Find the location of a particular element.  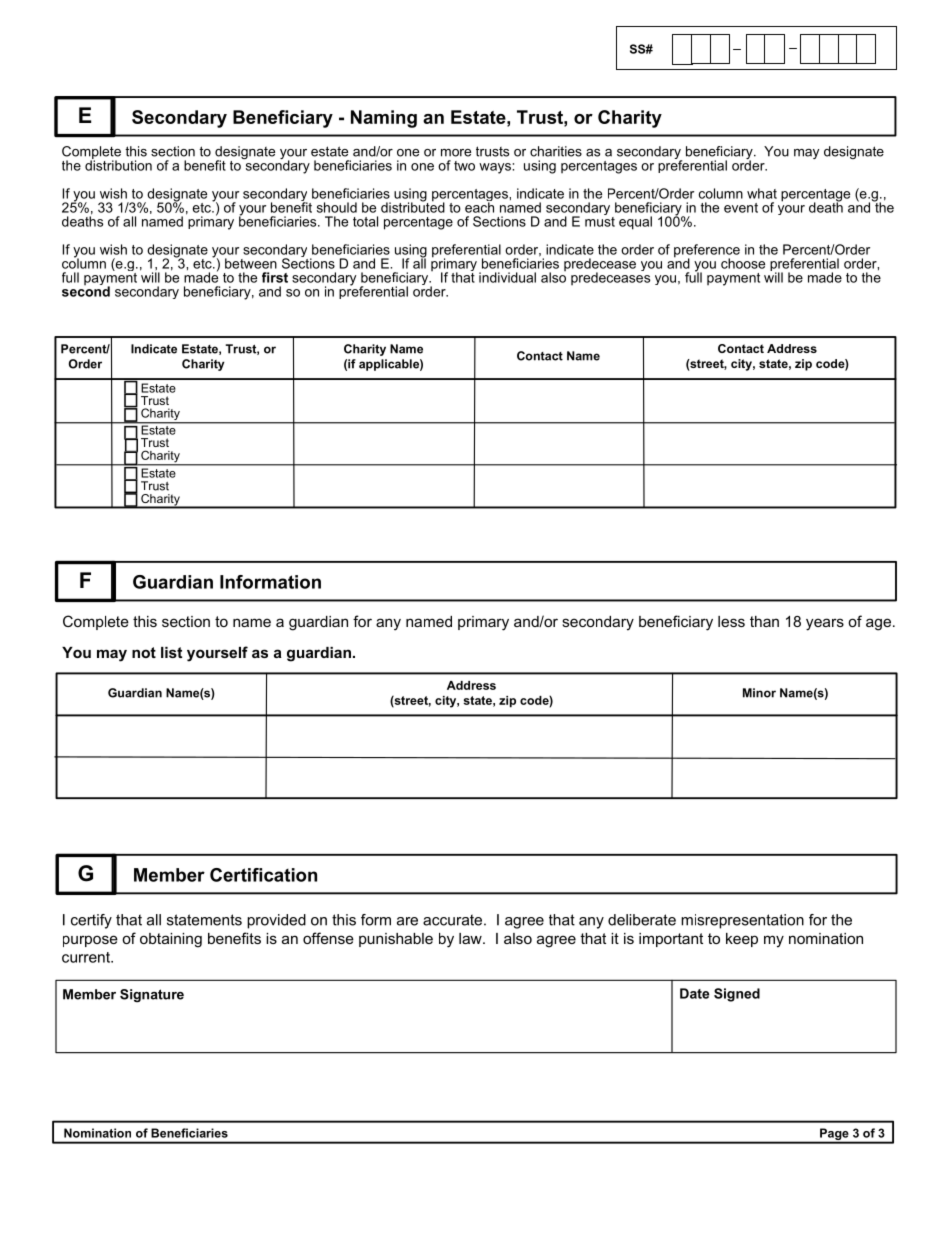

what is located at coordinates (762, 193).
